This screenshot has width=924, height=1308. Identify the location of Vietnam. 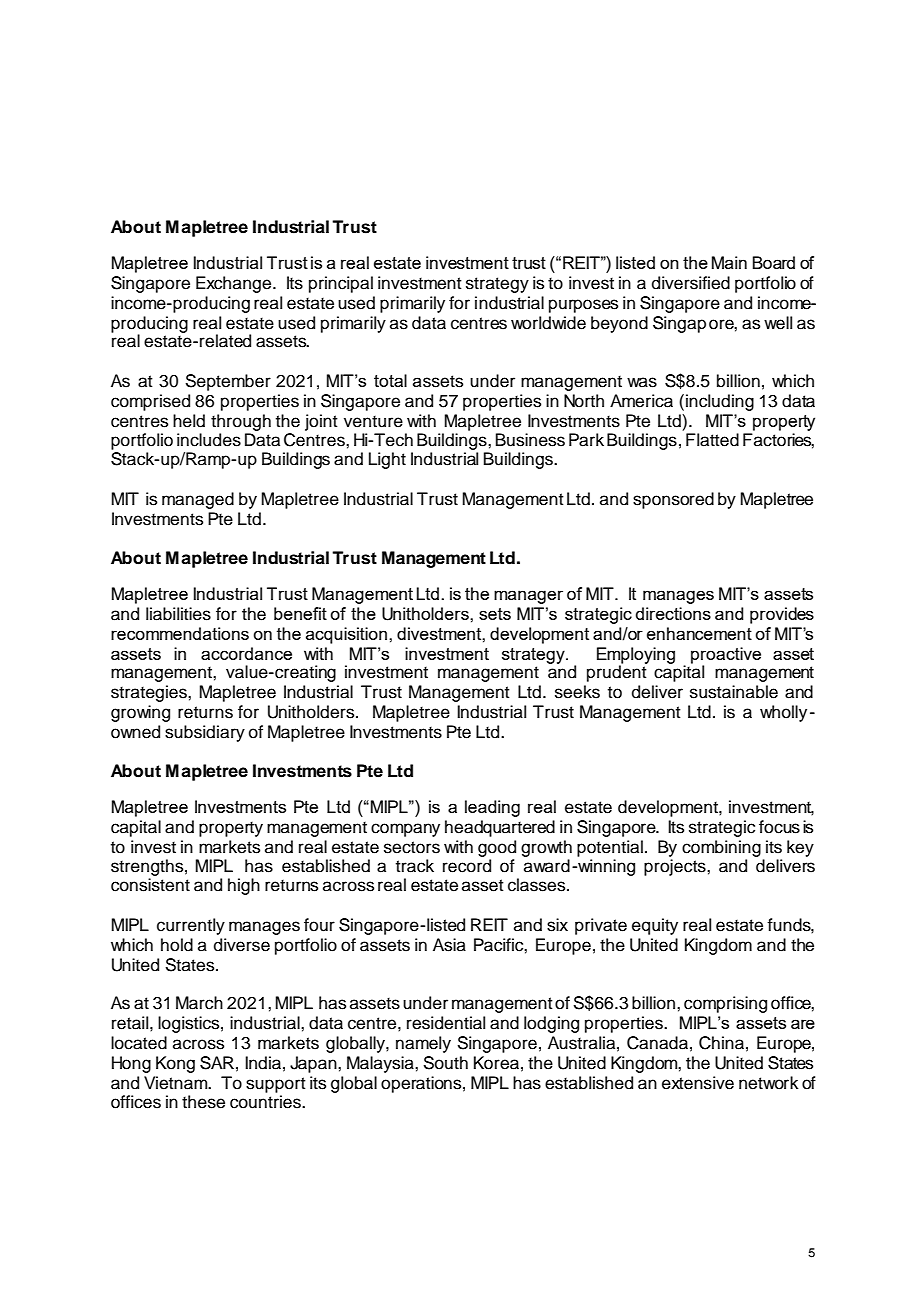
(177, 1083).
